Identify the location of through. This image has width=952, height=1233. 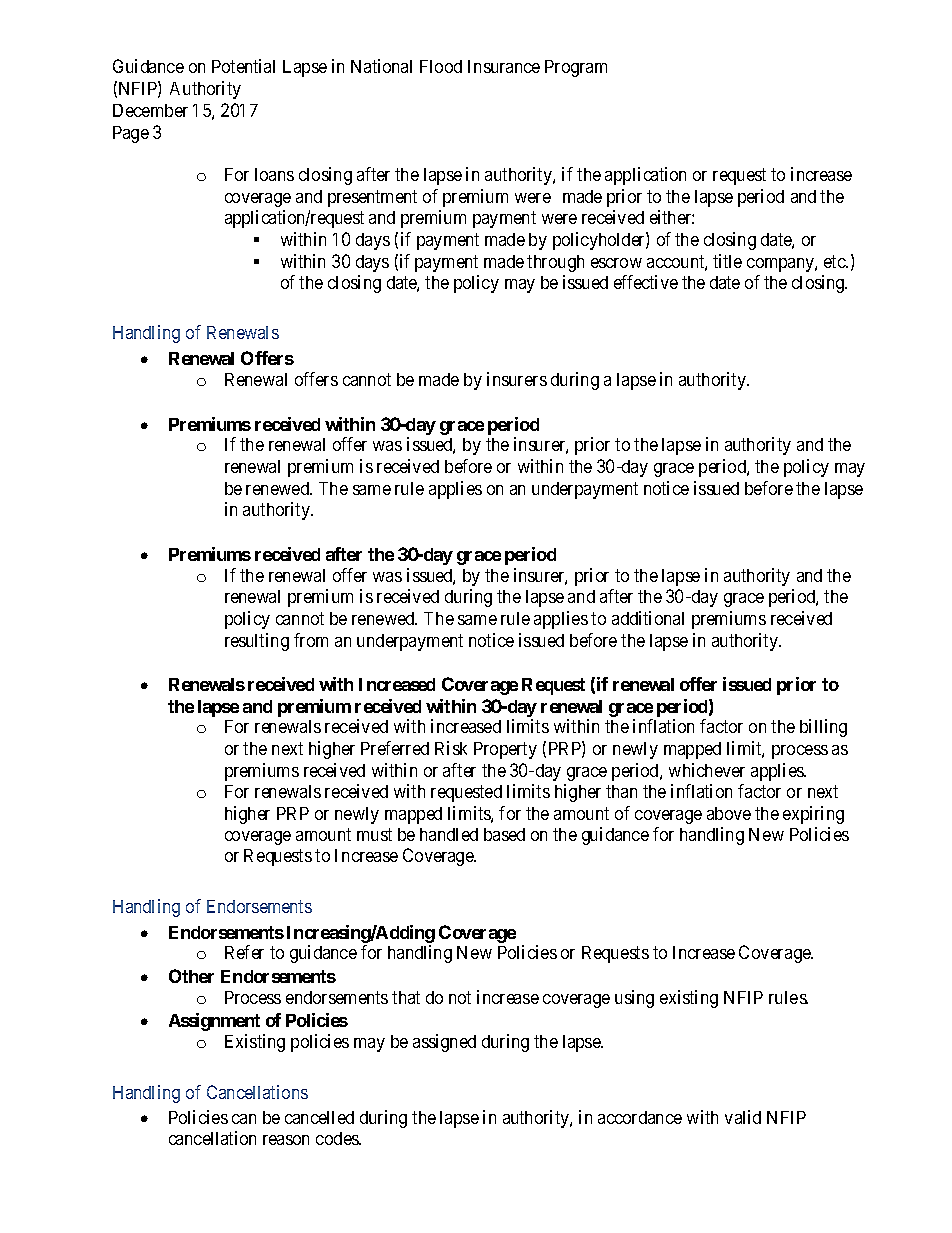
(555, 263).
